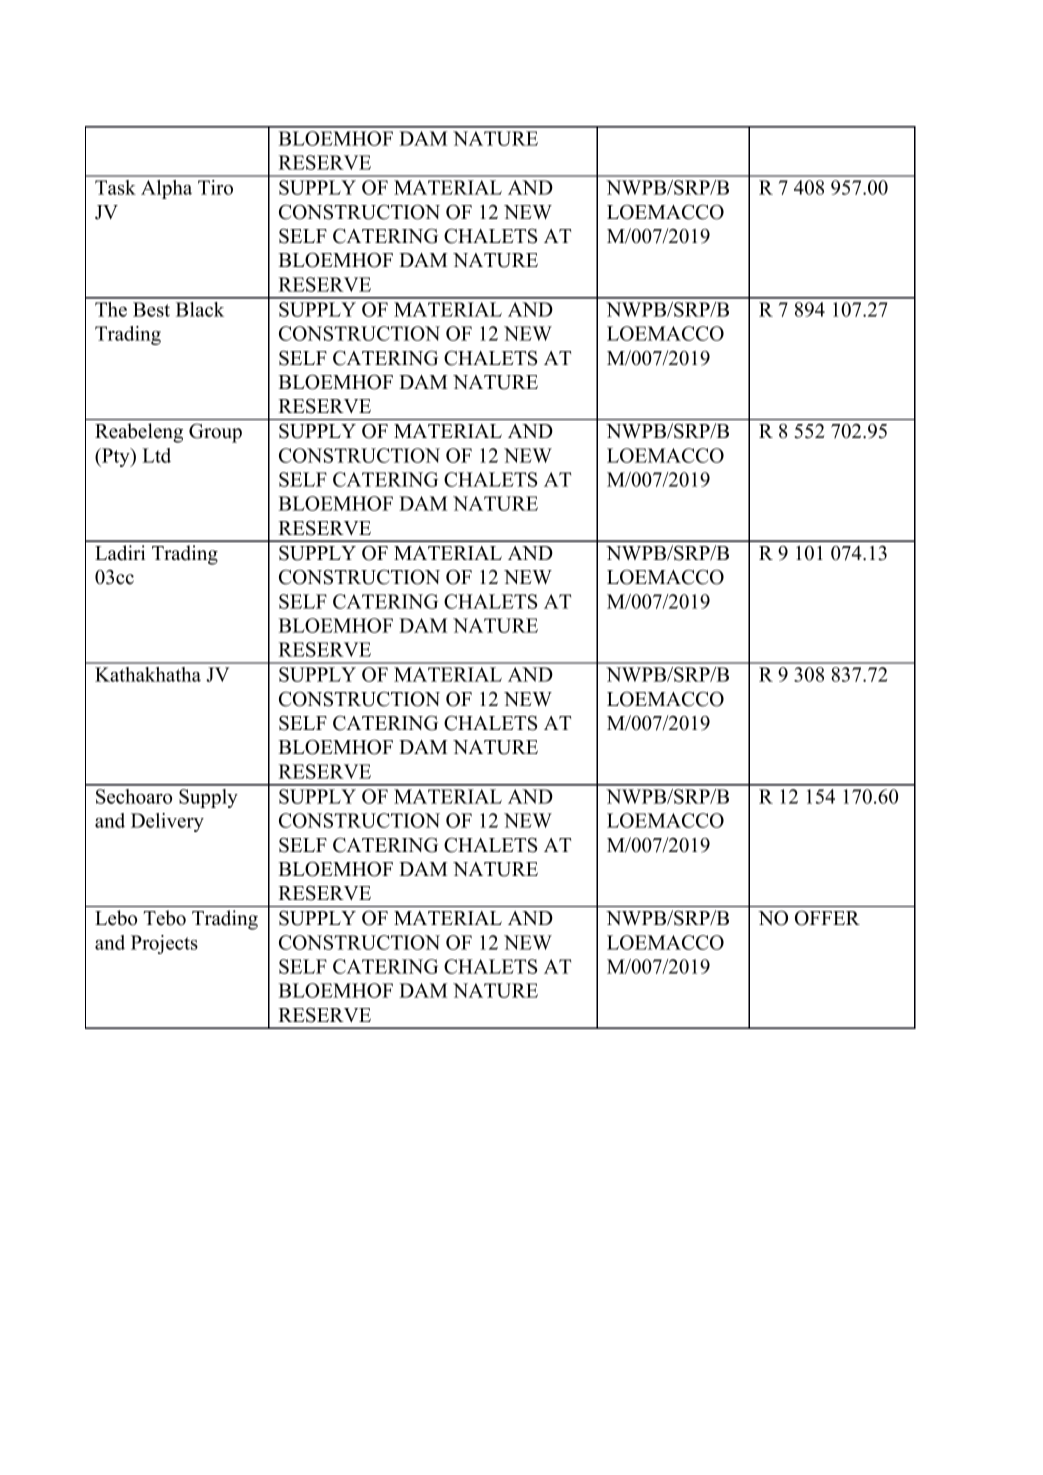 The image size is (1043, 1475). What do you see at coordinates (111, 309) in the screenshot?
I see `The` at bounding box center [111, 309].
